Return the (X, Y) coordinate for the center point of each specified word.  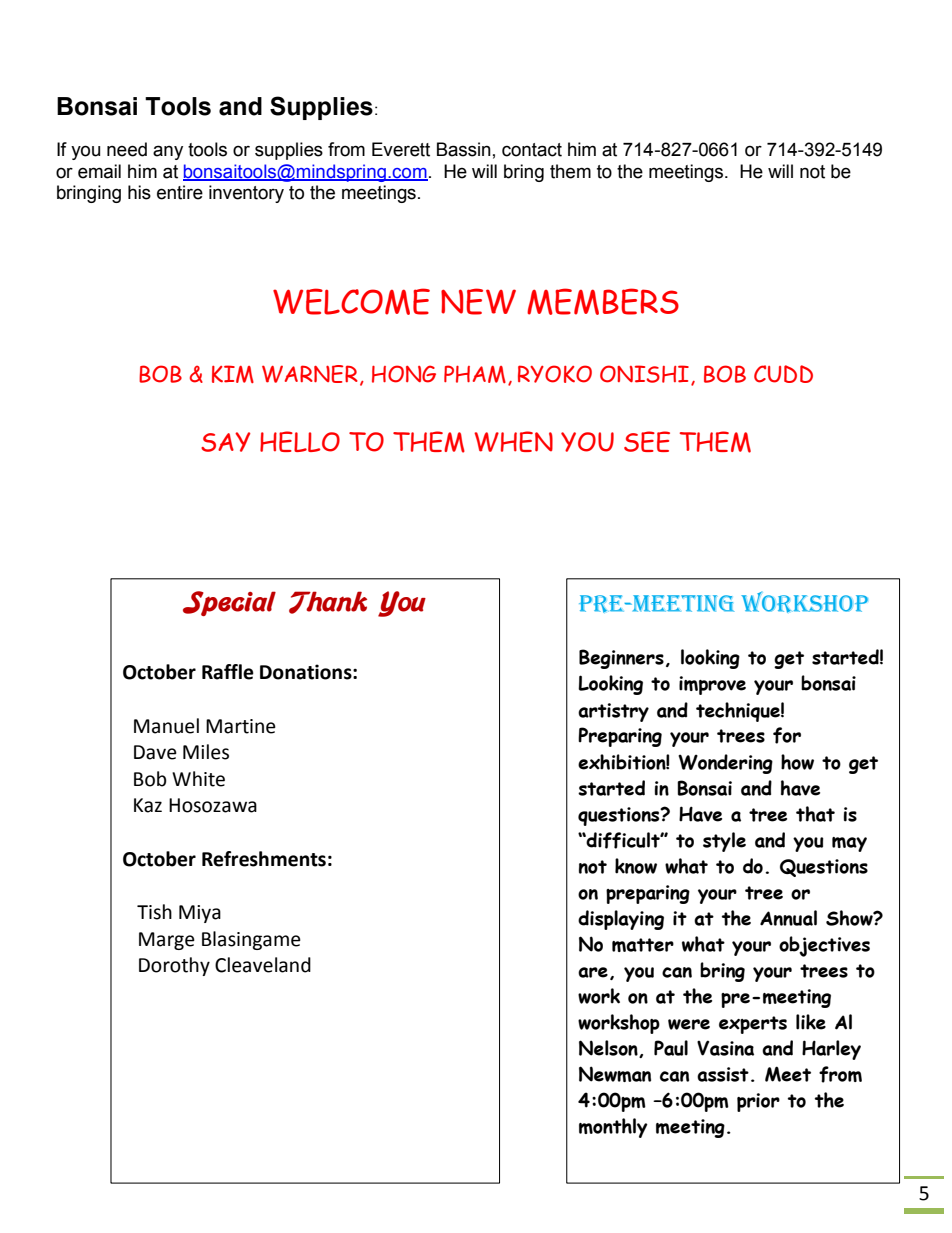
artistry (613, 712)
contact (532, 150)
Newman (615, 1074)
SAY (225, 442)
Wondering (725, 764)
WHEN (513, 441)
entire (180, 192)
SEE (647, 441)
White (198, 779)
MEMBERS (603, 301)
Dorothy (174, 966)
